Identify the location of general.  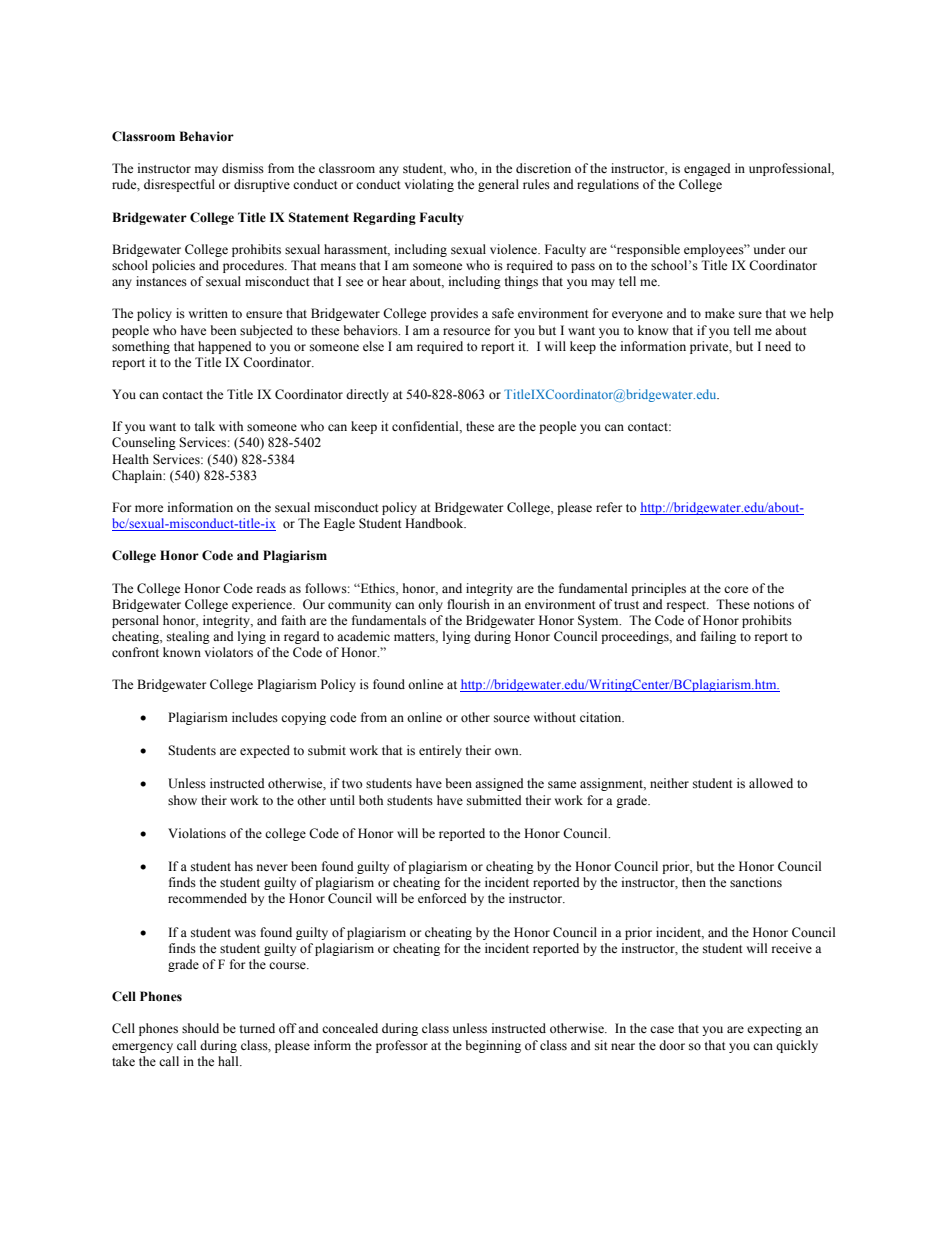
(498, 185).
